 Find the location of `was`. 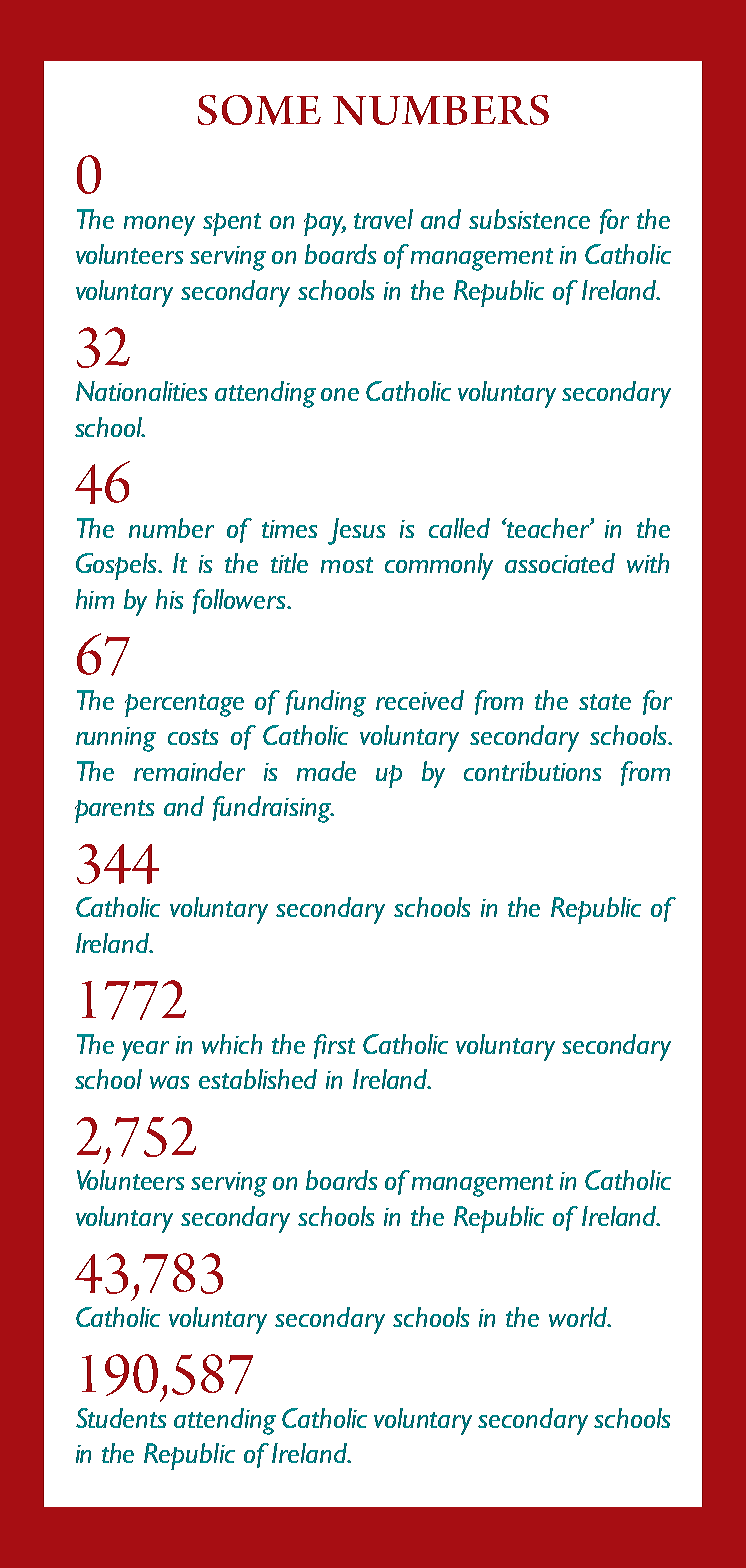

was is located at coordinates (169, 1082).
